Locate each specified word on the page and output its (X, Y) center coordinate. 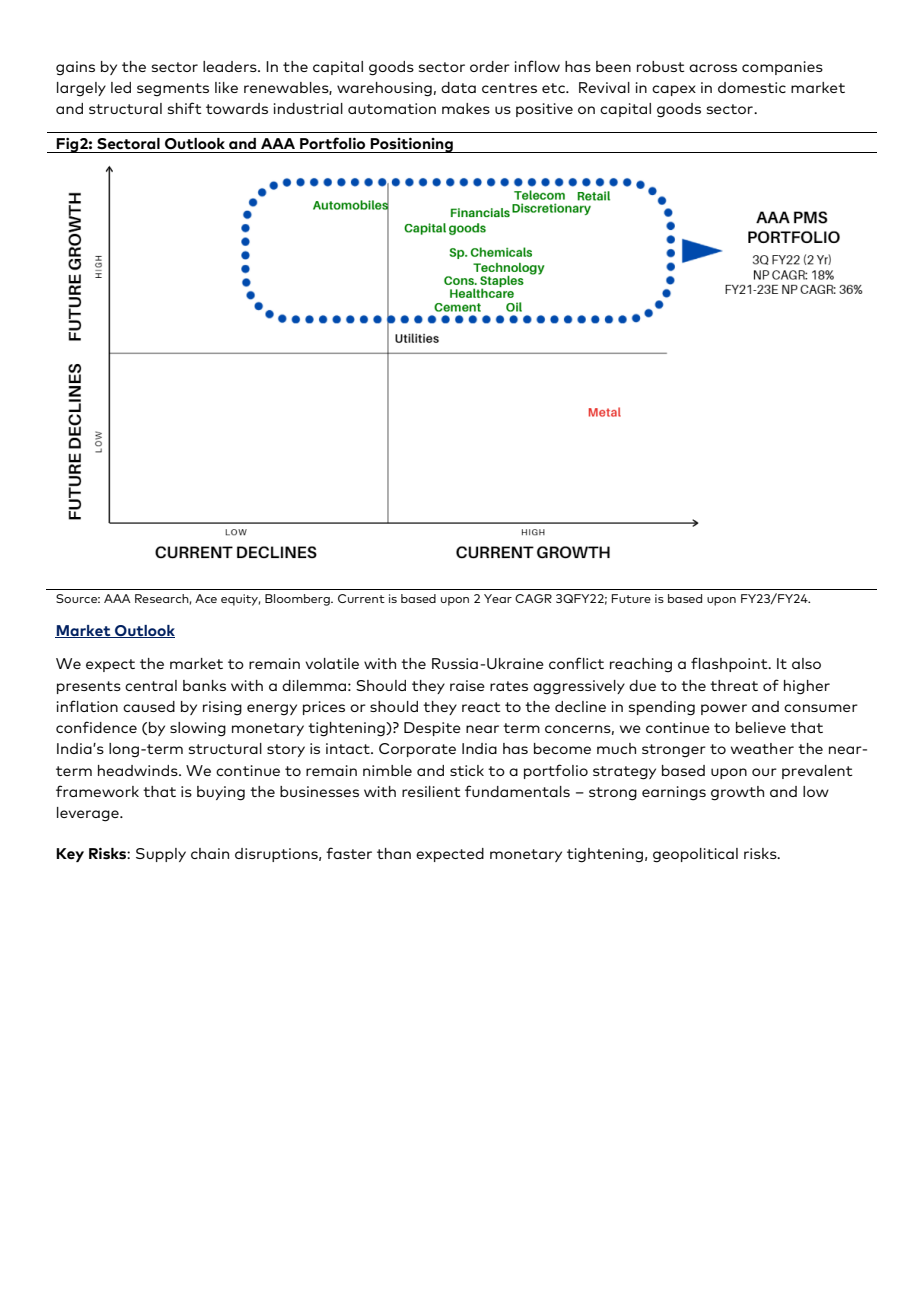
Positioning (412, 145)
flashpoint (730, 664)
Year (498, 598)
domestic (752, 87)
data (458, 87)
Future (631, 598)
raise (467, 685)
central (151, 685)
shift (185, 108)
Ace (206, 598)
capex (674, 90)
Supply (161, 855)
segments (173, 90)
